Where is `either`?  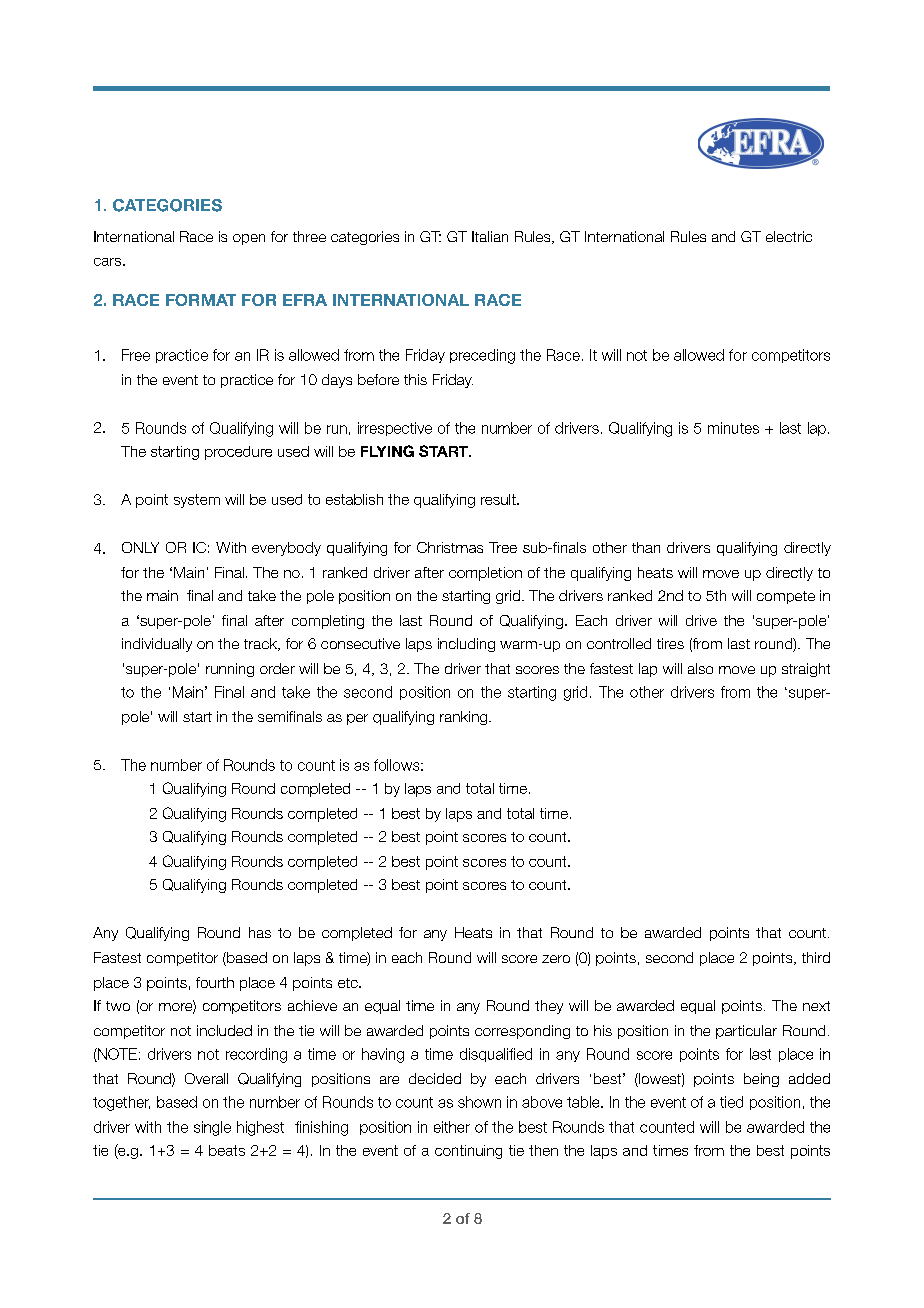 either is located at coordinates (452, 1127).
